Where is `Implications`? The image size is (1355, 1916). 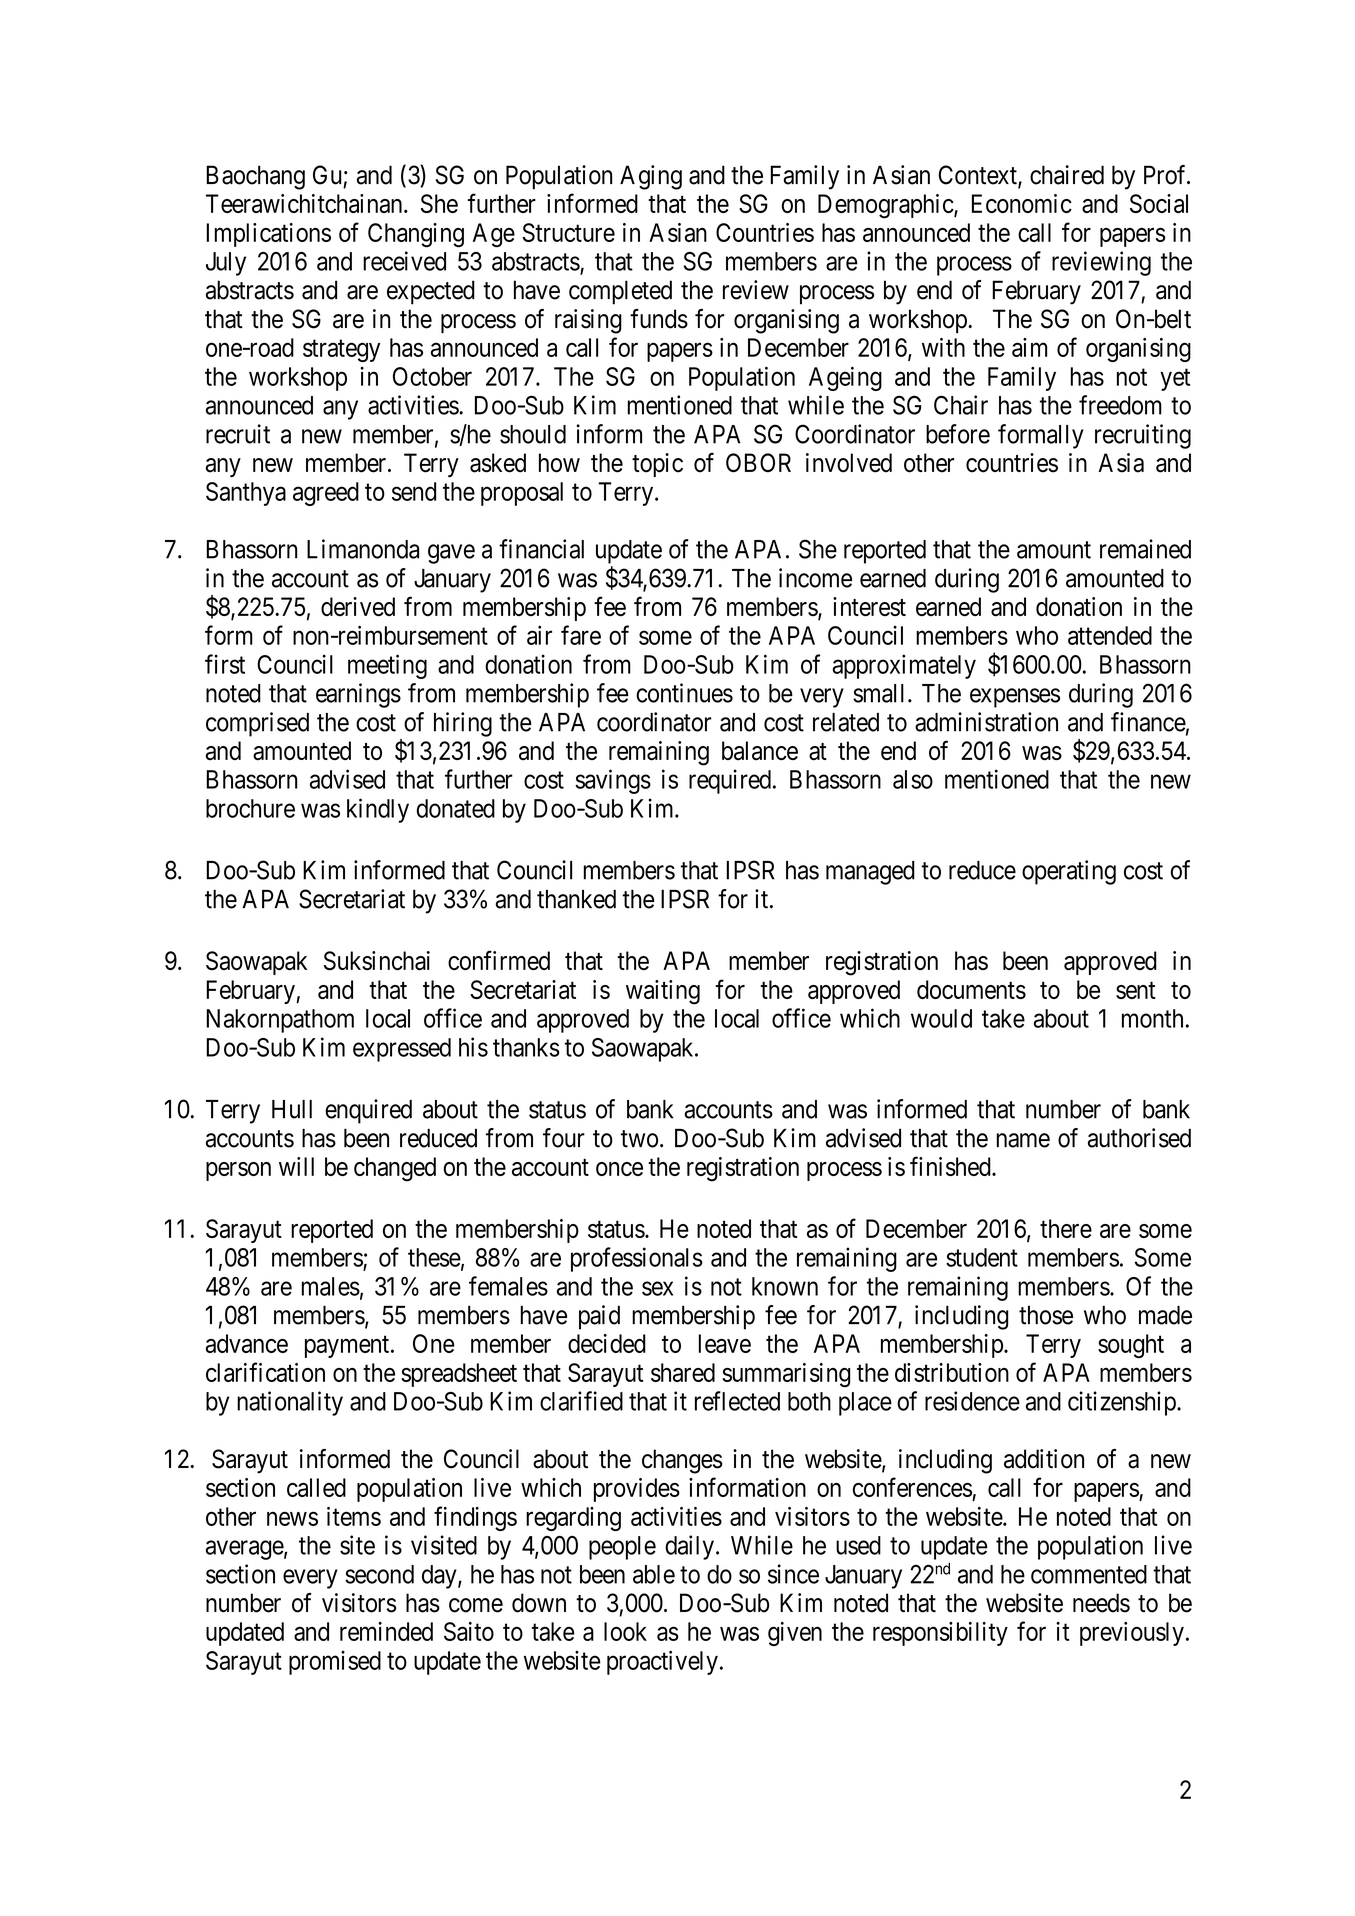
Implications is located at coordinates (268, 235).
